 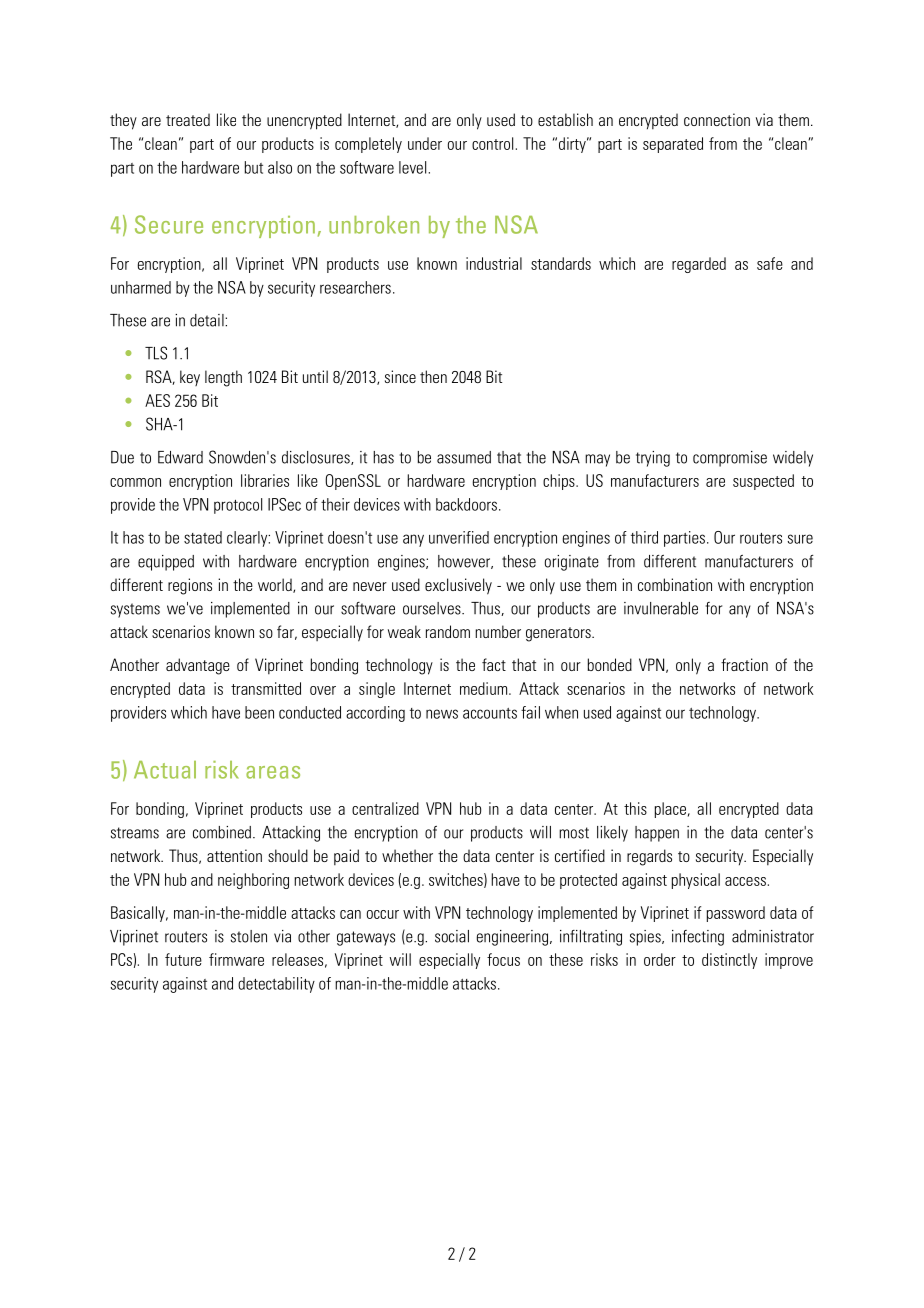 What do you see at coordinates (494, 263) in the document?
I see `industrial` at bounding box center [494, 263].
